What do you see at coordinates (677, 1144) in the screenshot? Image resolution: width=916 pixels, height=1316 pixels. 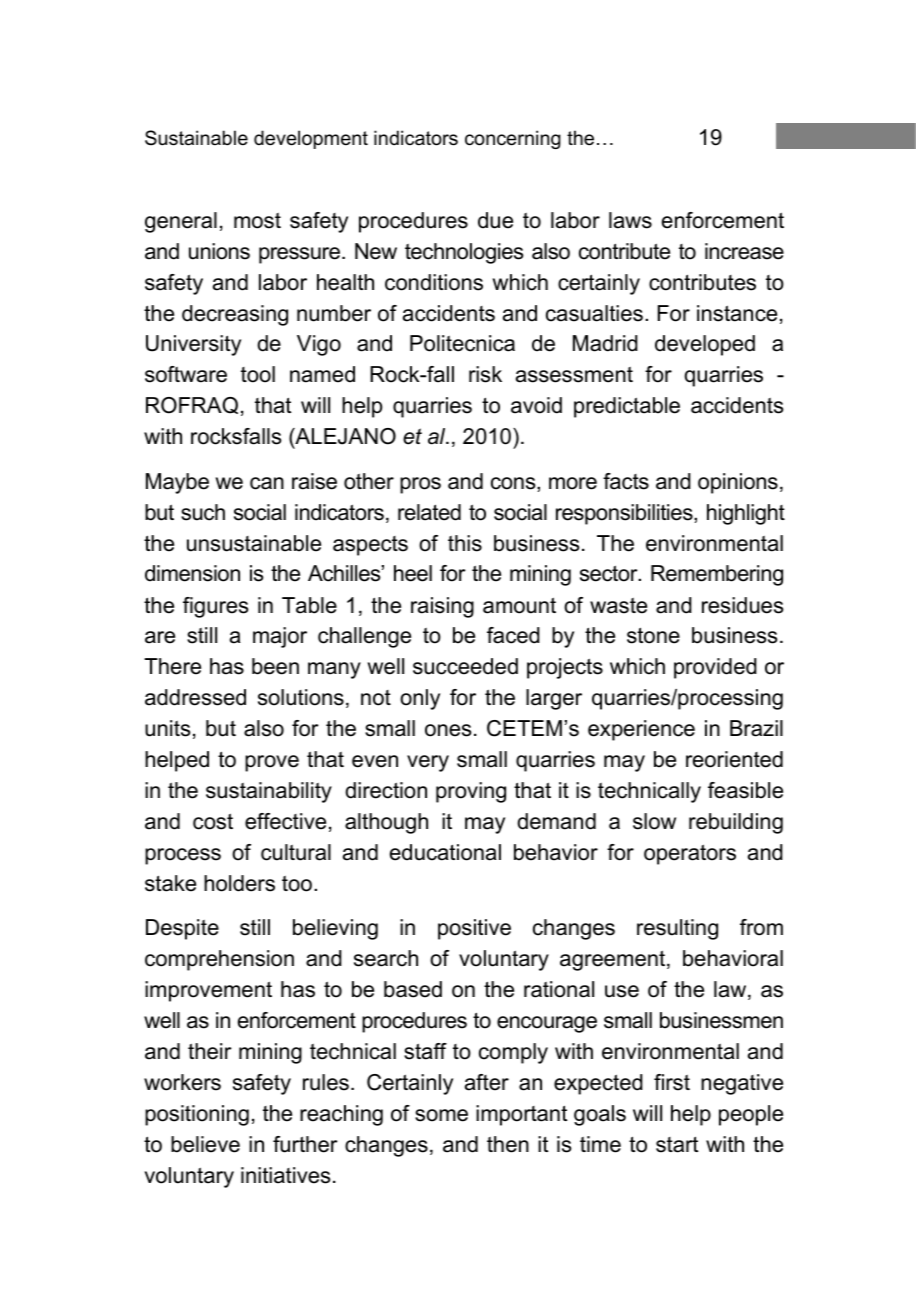 I see `start` at bounding box center [677, 1144].
